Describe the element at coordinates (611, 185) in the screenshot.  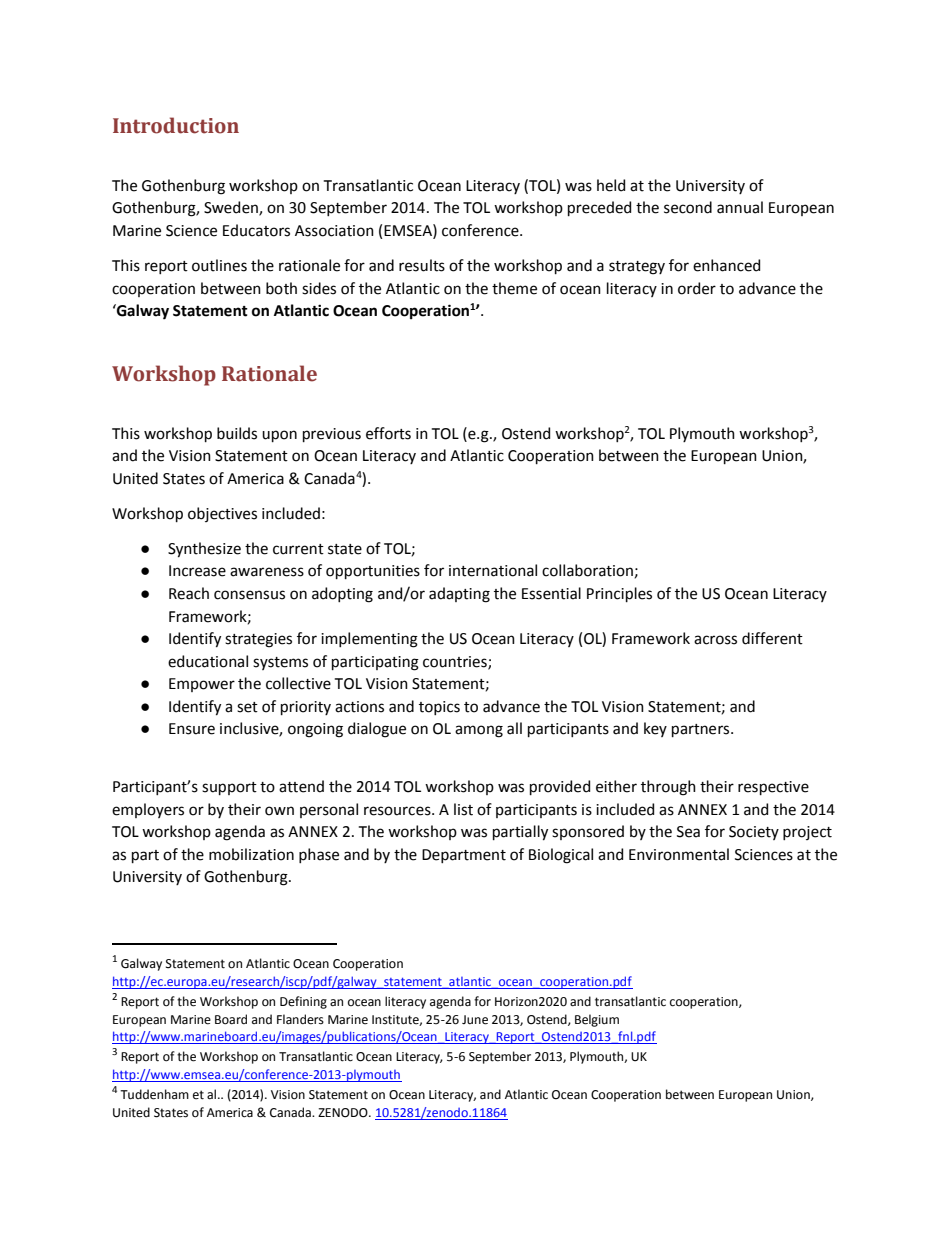
I see `held` at that location.
